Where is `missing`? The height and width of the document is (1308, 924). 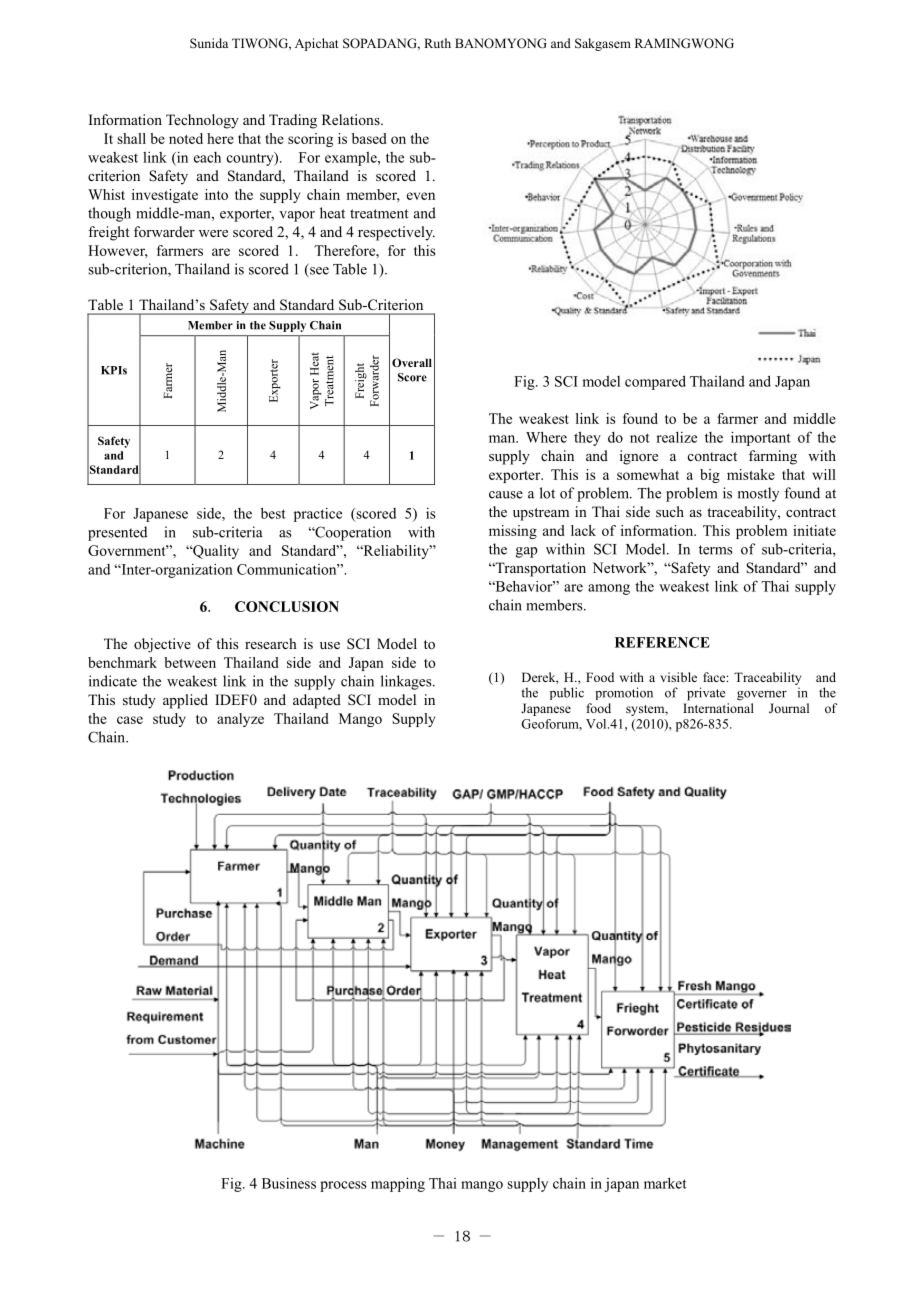
missing is located at coordinates (513, 532).
